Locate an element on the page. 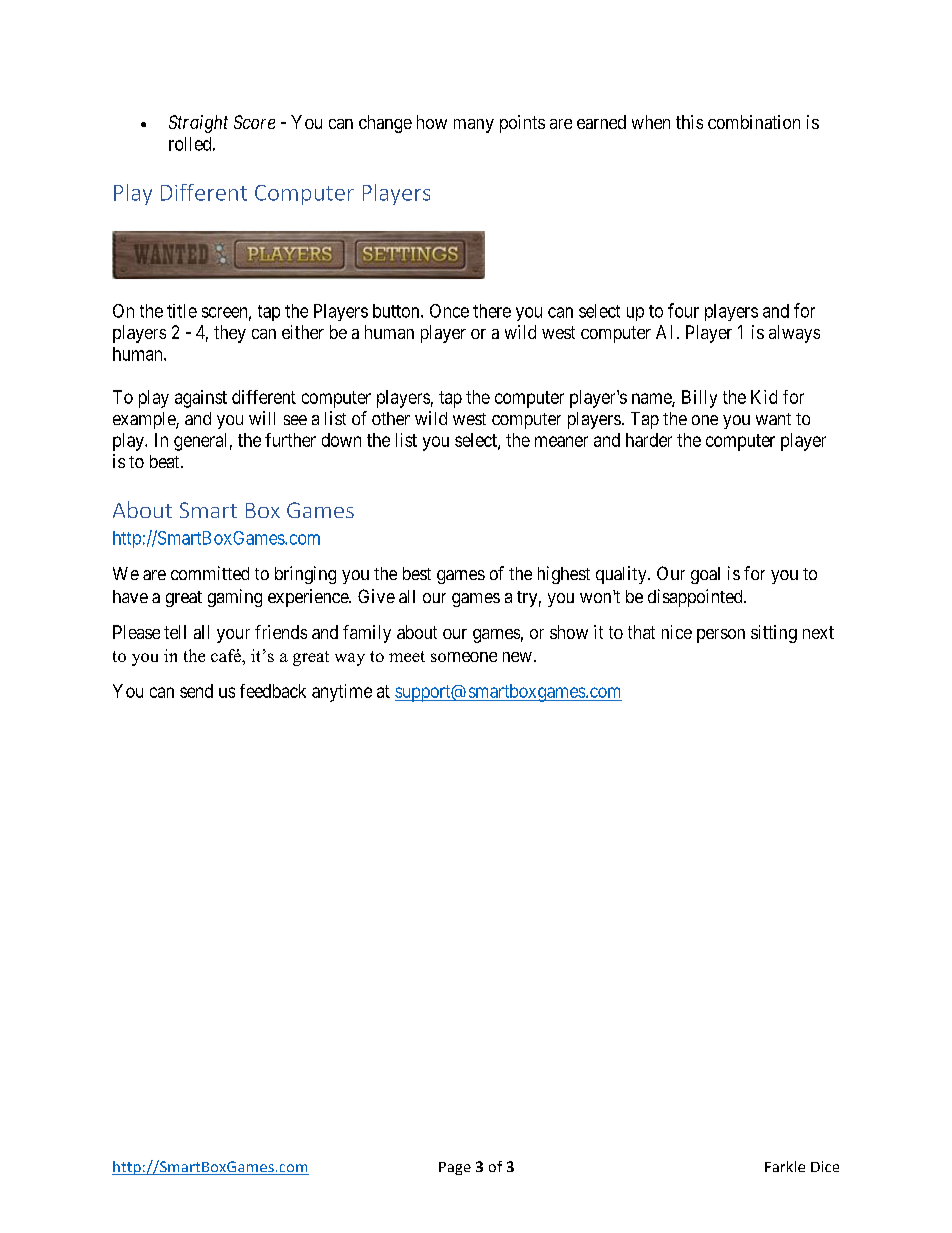 The width and height of the page is (952, 1233). Page is located at coordinates (455, 1168).
